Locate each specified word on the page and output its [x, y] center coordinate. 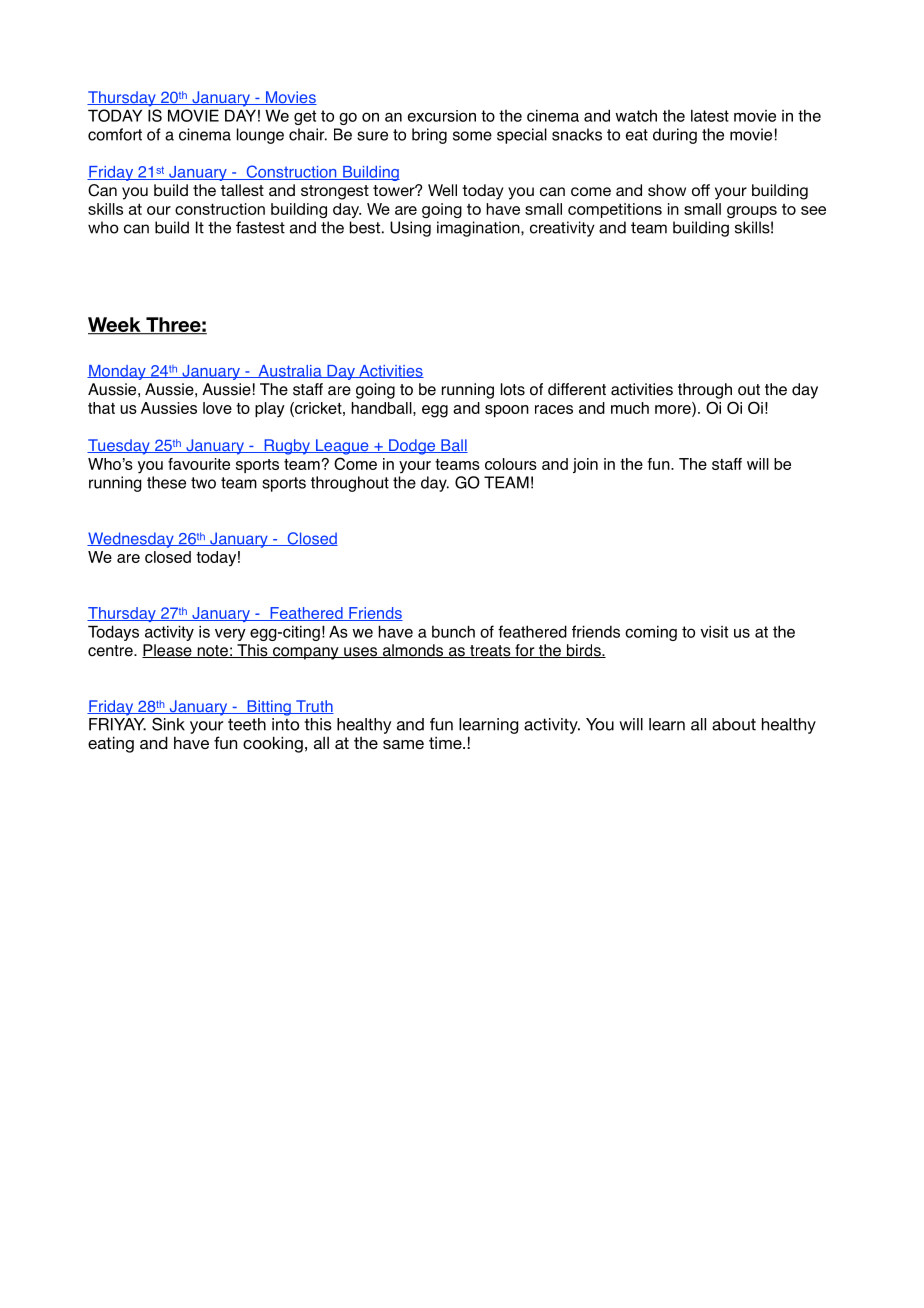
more [674, 408]
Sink [168, 724]
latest [710, 116]
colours [511, 464]
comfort [115, 134]
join [585, 465]
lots [513, 389]
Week [115, 325]
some [472, 136]
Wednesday [131, 540]
